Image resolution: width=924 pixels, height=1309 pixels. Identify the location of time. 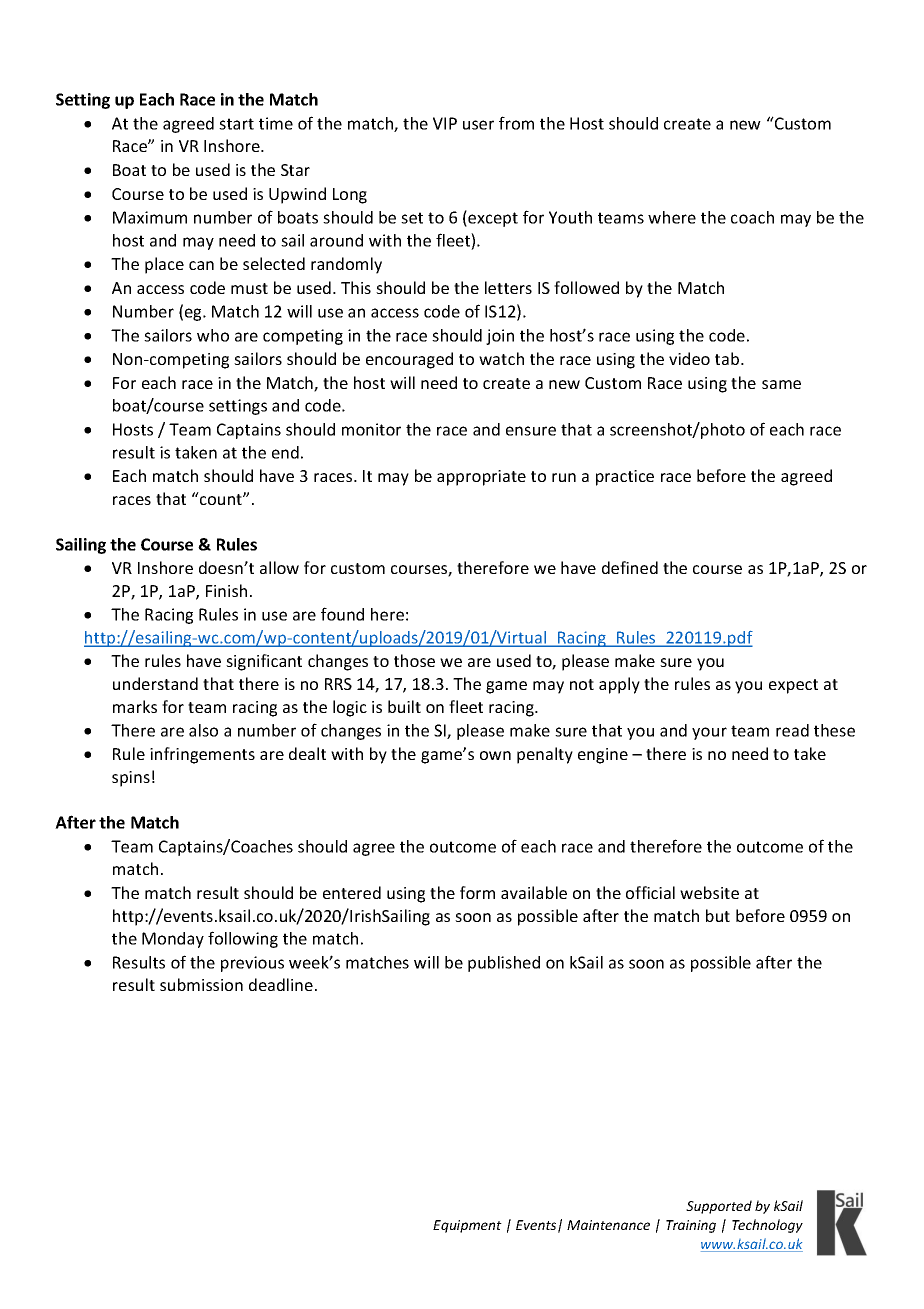
(276, 123).
